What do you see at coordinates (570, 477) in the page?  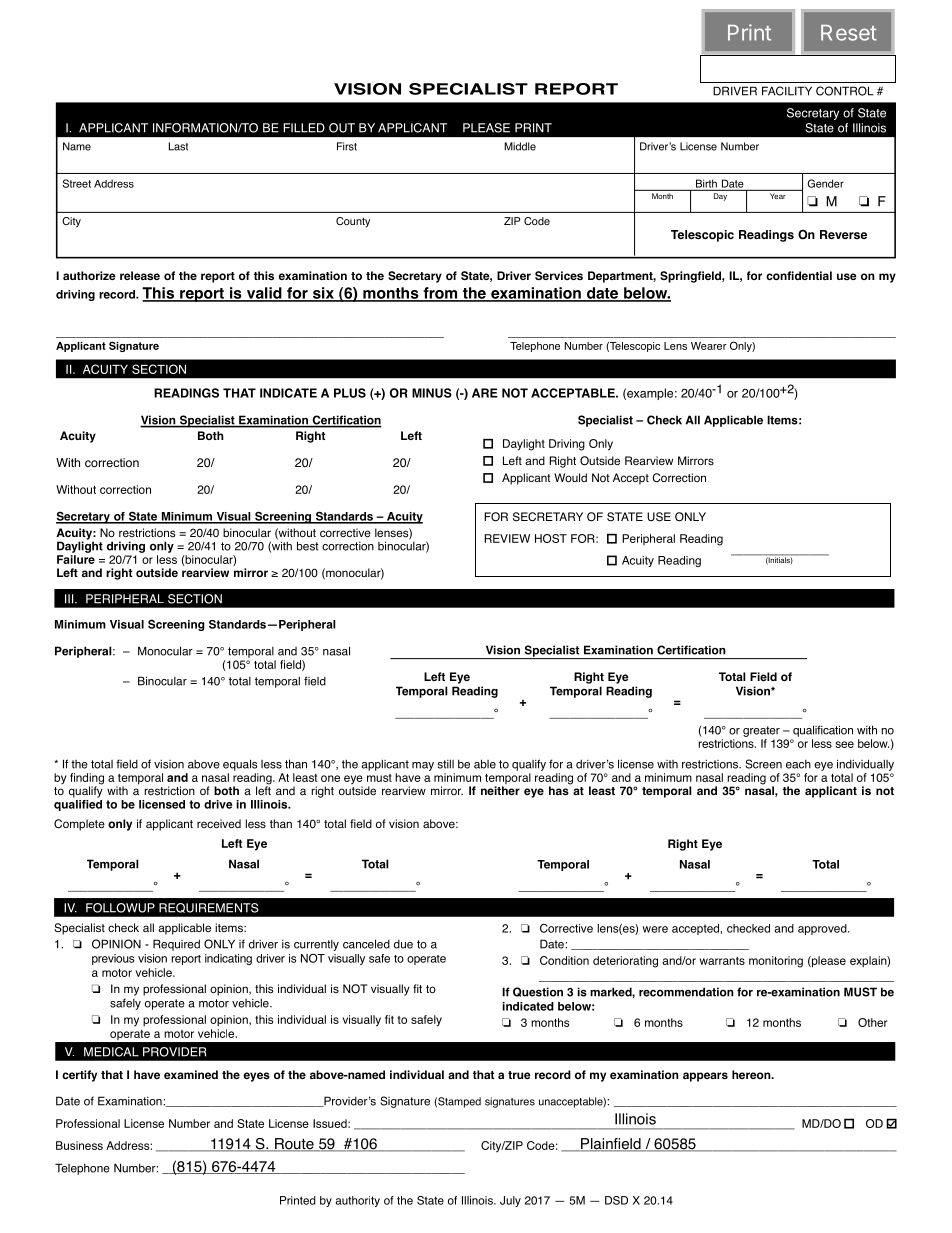 I see `Would` at bounding box center [570, 477].
